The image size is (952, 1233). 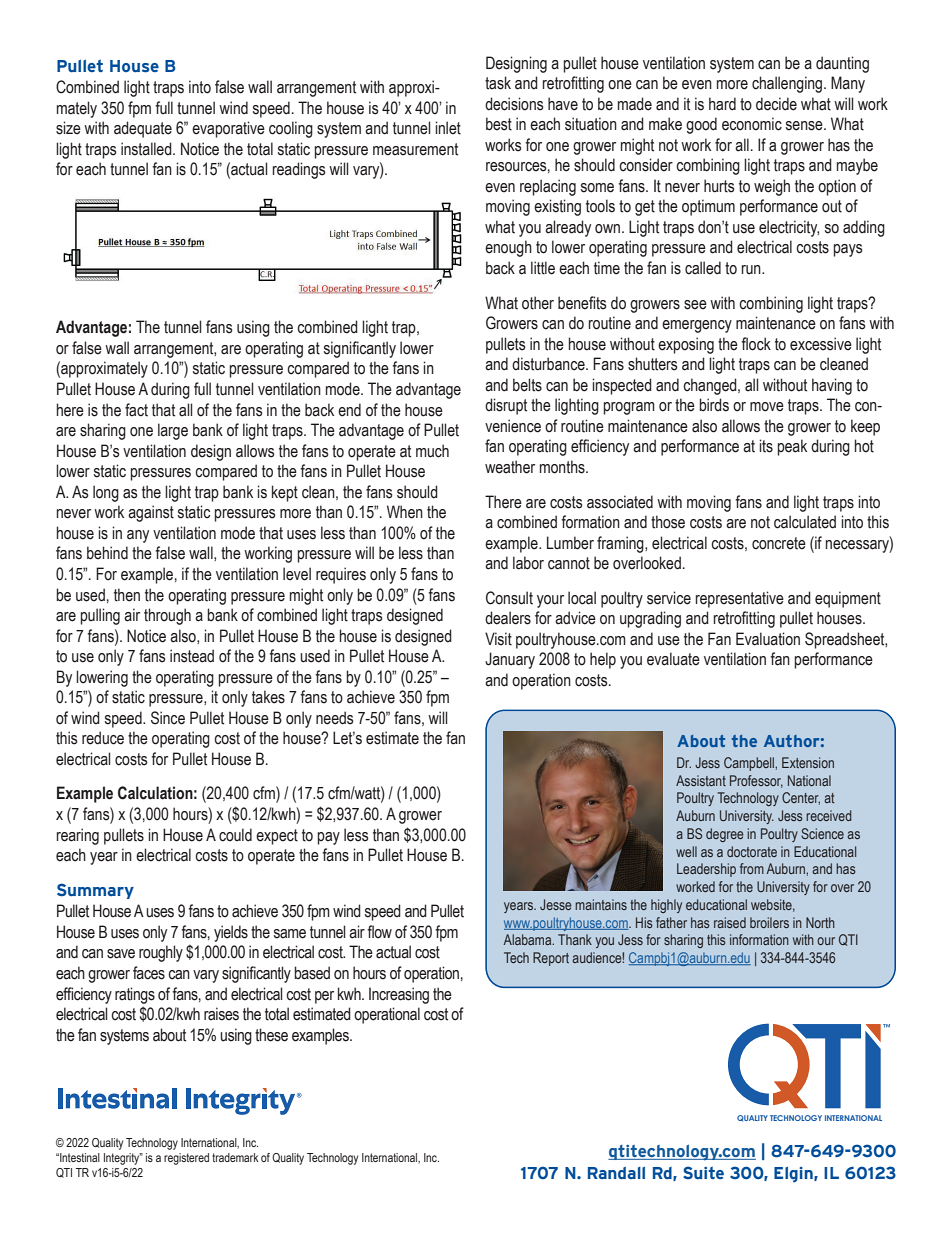 What do you see at coordinates (186, 1159) in the document?
I see `registered` at bounding box center [186, 1159].
